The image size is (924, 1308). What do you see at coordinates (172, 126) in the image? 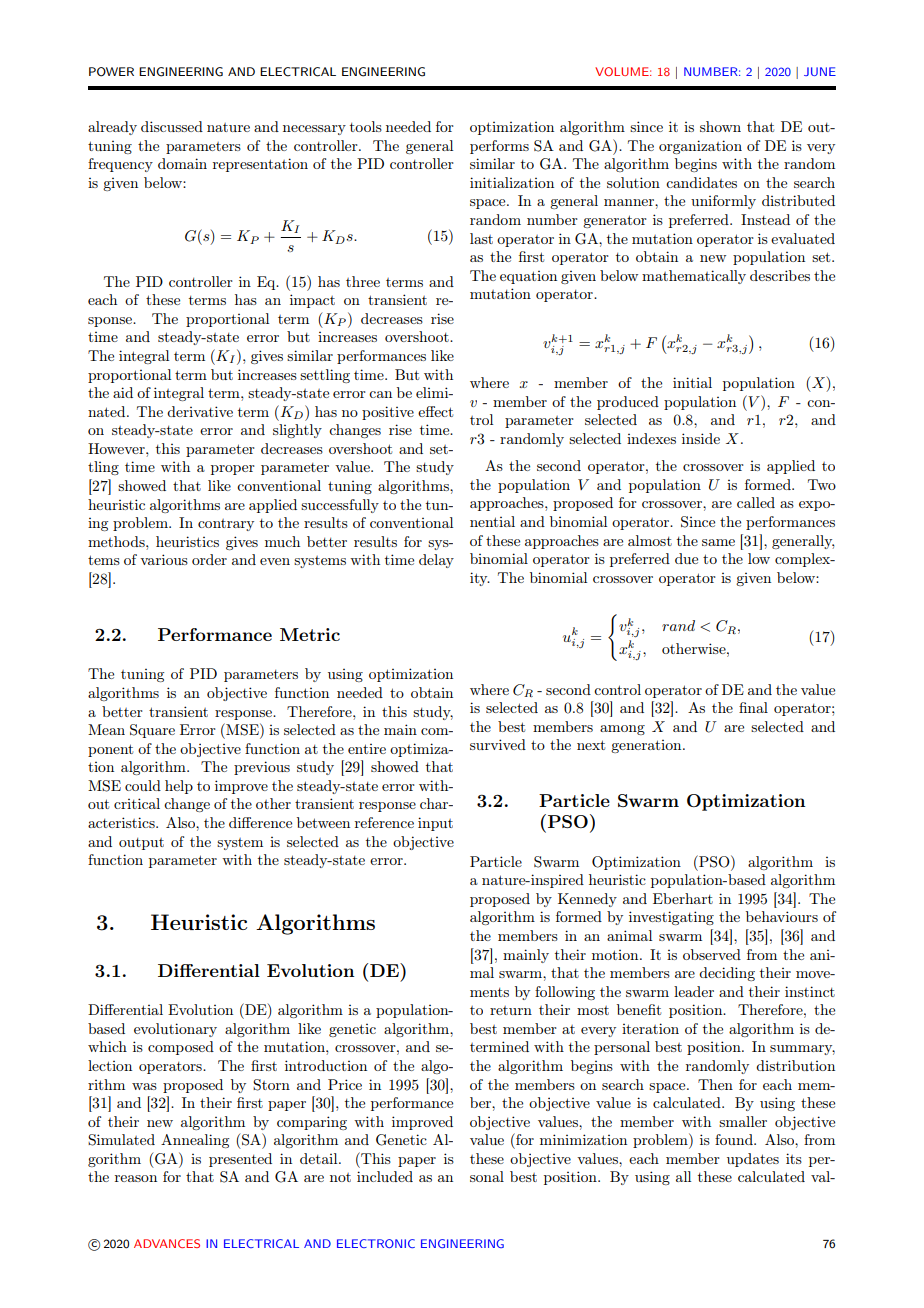
I see `discussed` at bounding box center [172, 126].
